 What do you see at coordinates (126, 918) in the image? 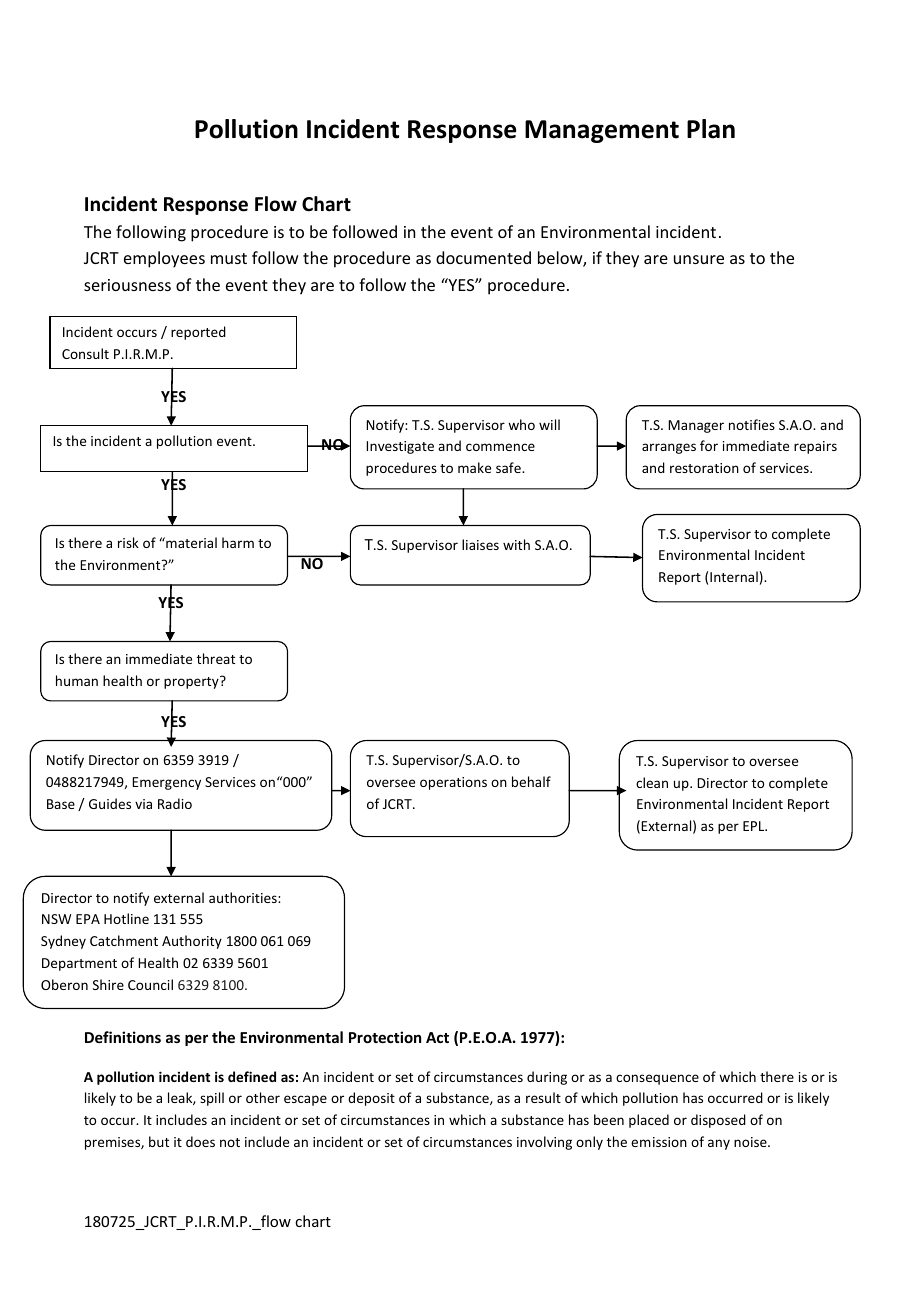
I see `Hotline` at bounding box center [126, 918].
